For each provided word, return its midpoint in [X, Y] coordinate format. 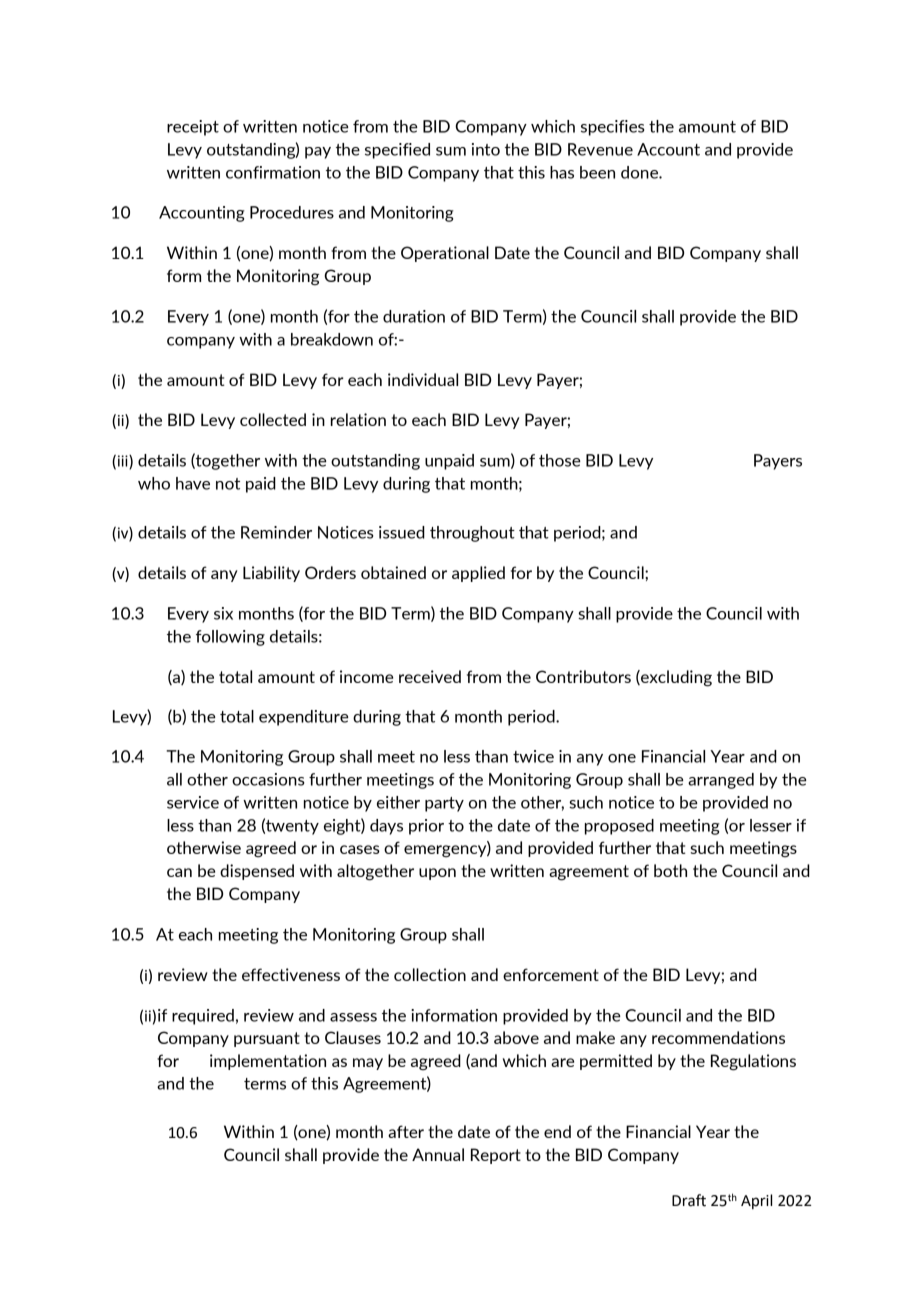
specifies [613, 128]
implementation [268, 1062]
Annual [438, 1154]
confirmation [273, 172]
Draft [689, 1200]
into [486, 149]
